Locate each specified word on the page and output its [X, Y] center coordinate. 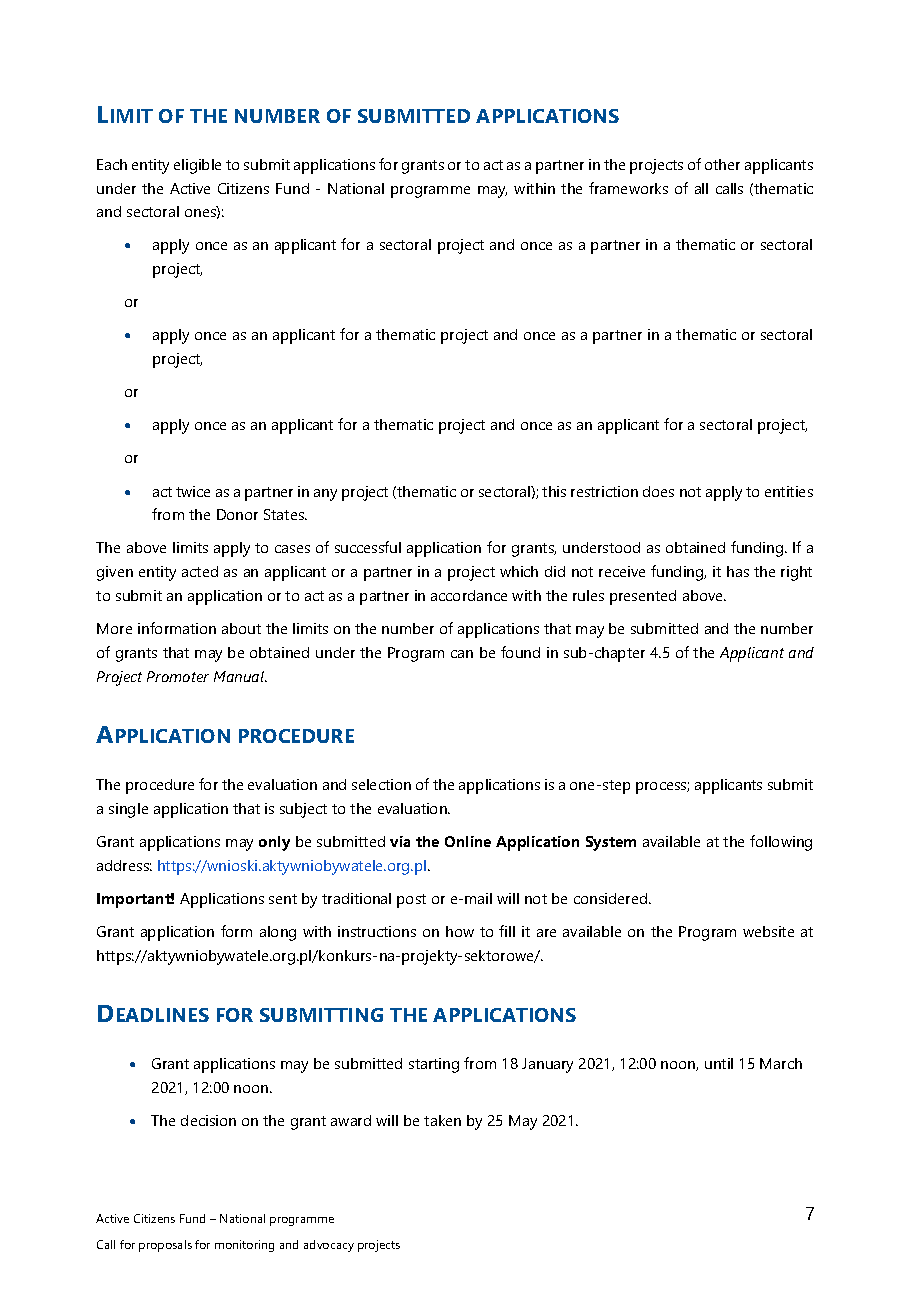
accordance [469, 595]
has [738, 571]
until [719, 1063]
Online [468, 841]
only [274, 843]
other [722, 164]
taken [442, 1120]
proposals [165, 1246]
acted [200, 571]
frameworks [628, 188]
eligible [197, 166]
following [781, 843]
